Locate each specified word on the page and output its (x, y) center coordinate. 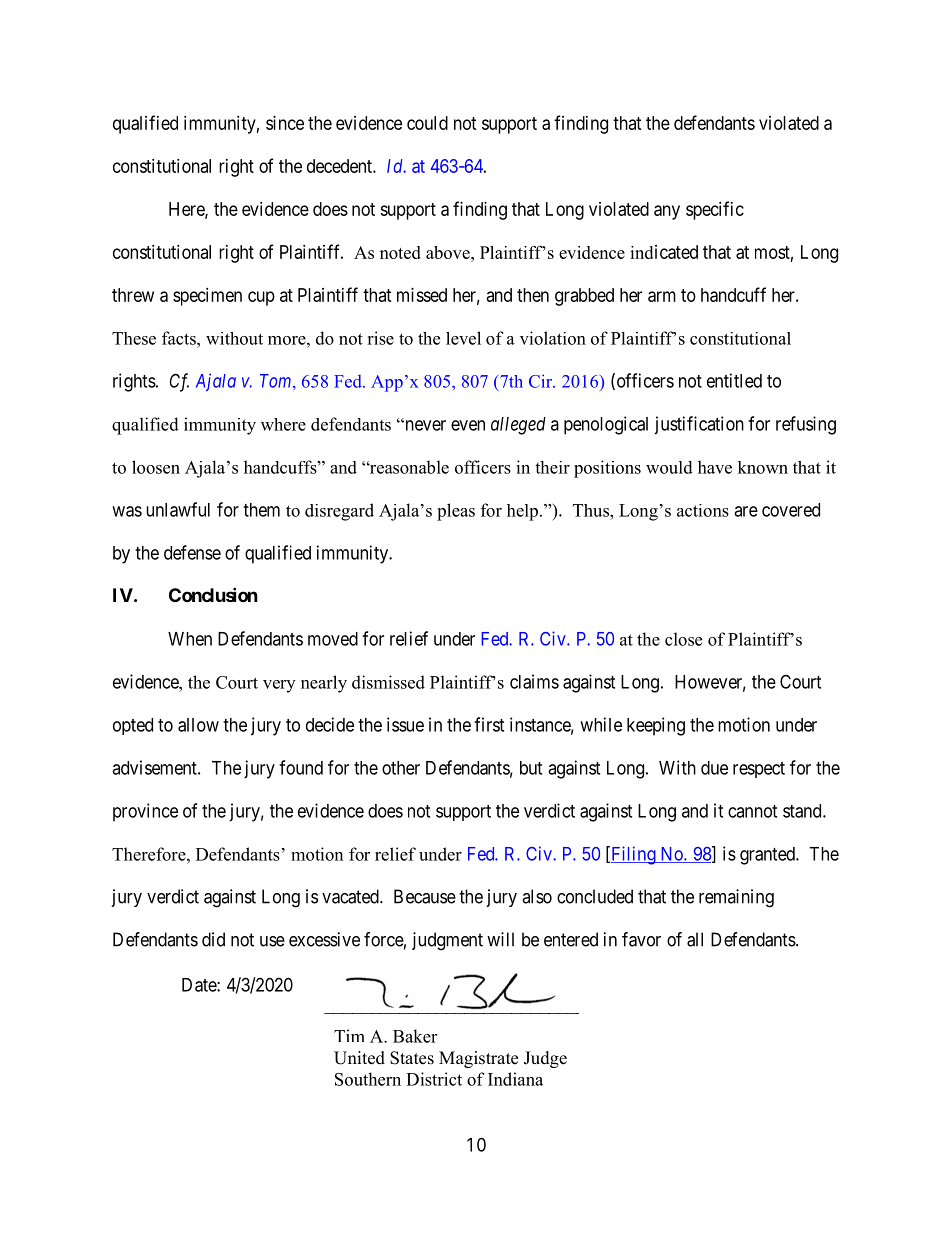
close (683, 639)
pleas (456, 512)
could (427, 123)
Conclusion (213, 594)
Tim (349, 1035)
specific (715, 210)
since (285, 123)
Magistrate (478, 1059)
